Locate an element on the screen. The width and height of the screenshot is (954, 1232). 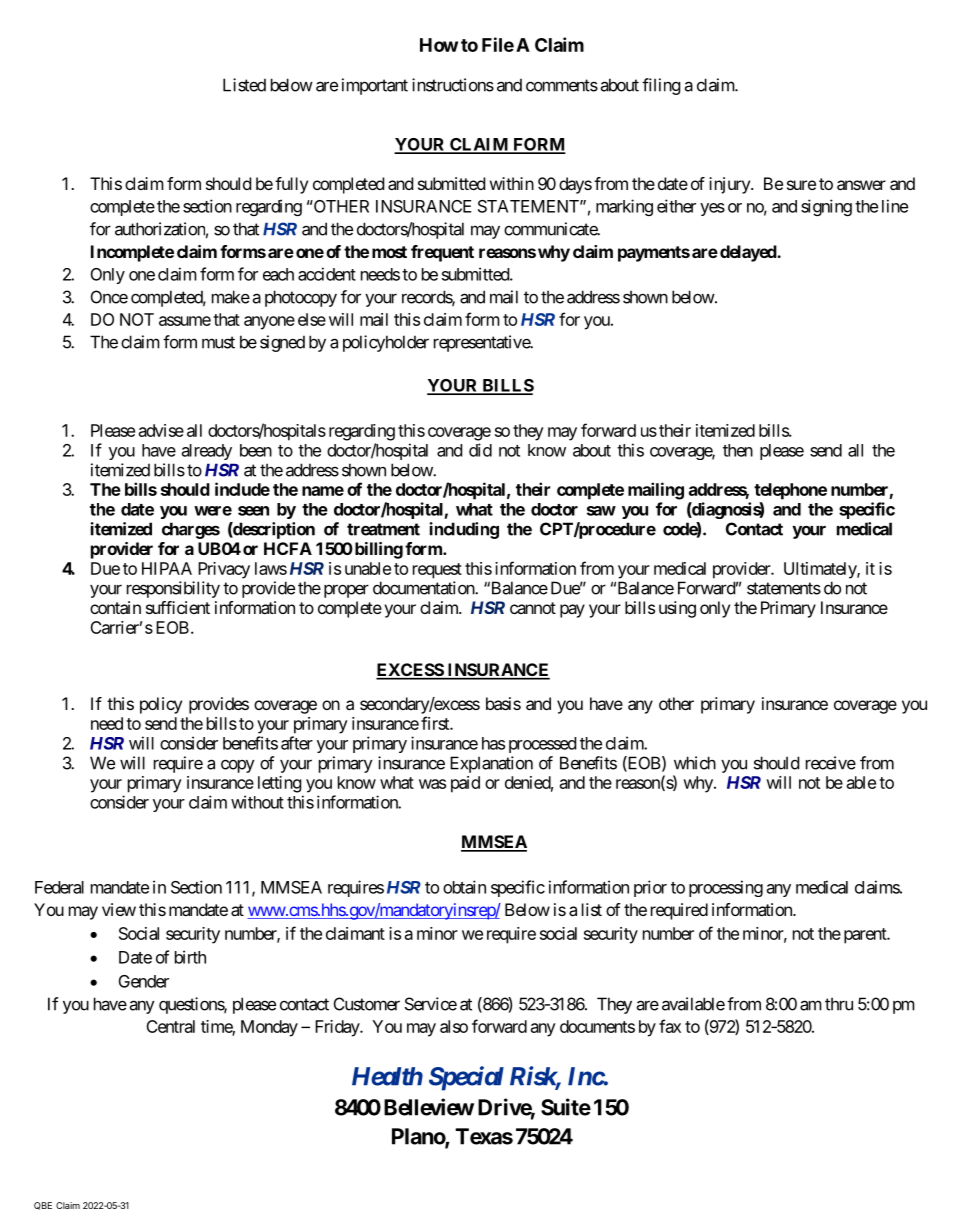
also is located at coordinates (454, 1026).
